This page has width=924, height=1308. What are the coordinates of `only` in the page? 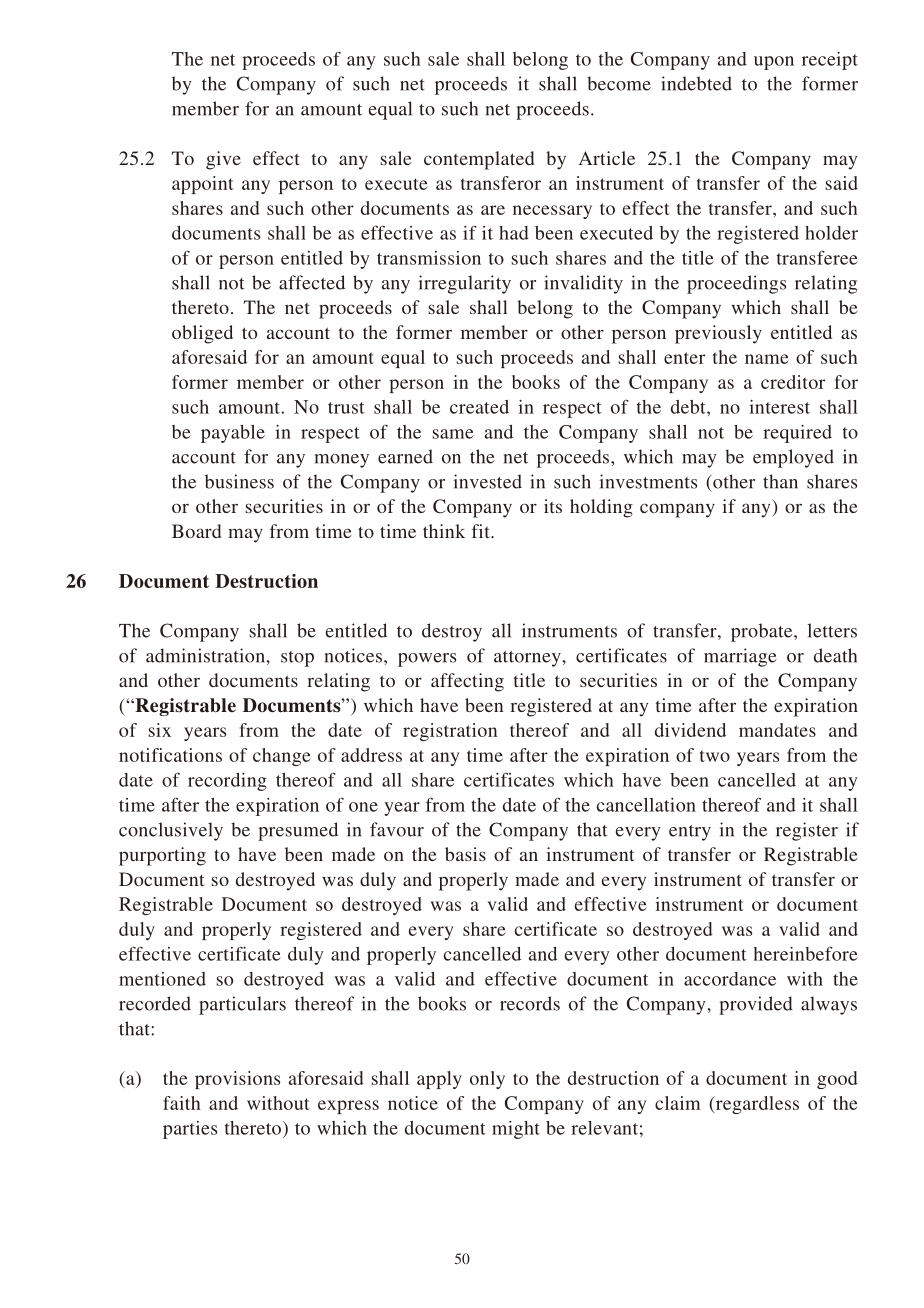 It's located at (487, 1080).
